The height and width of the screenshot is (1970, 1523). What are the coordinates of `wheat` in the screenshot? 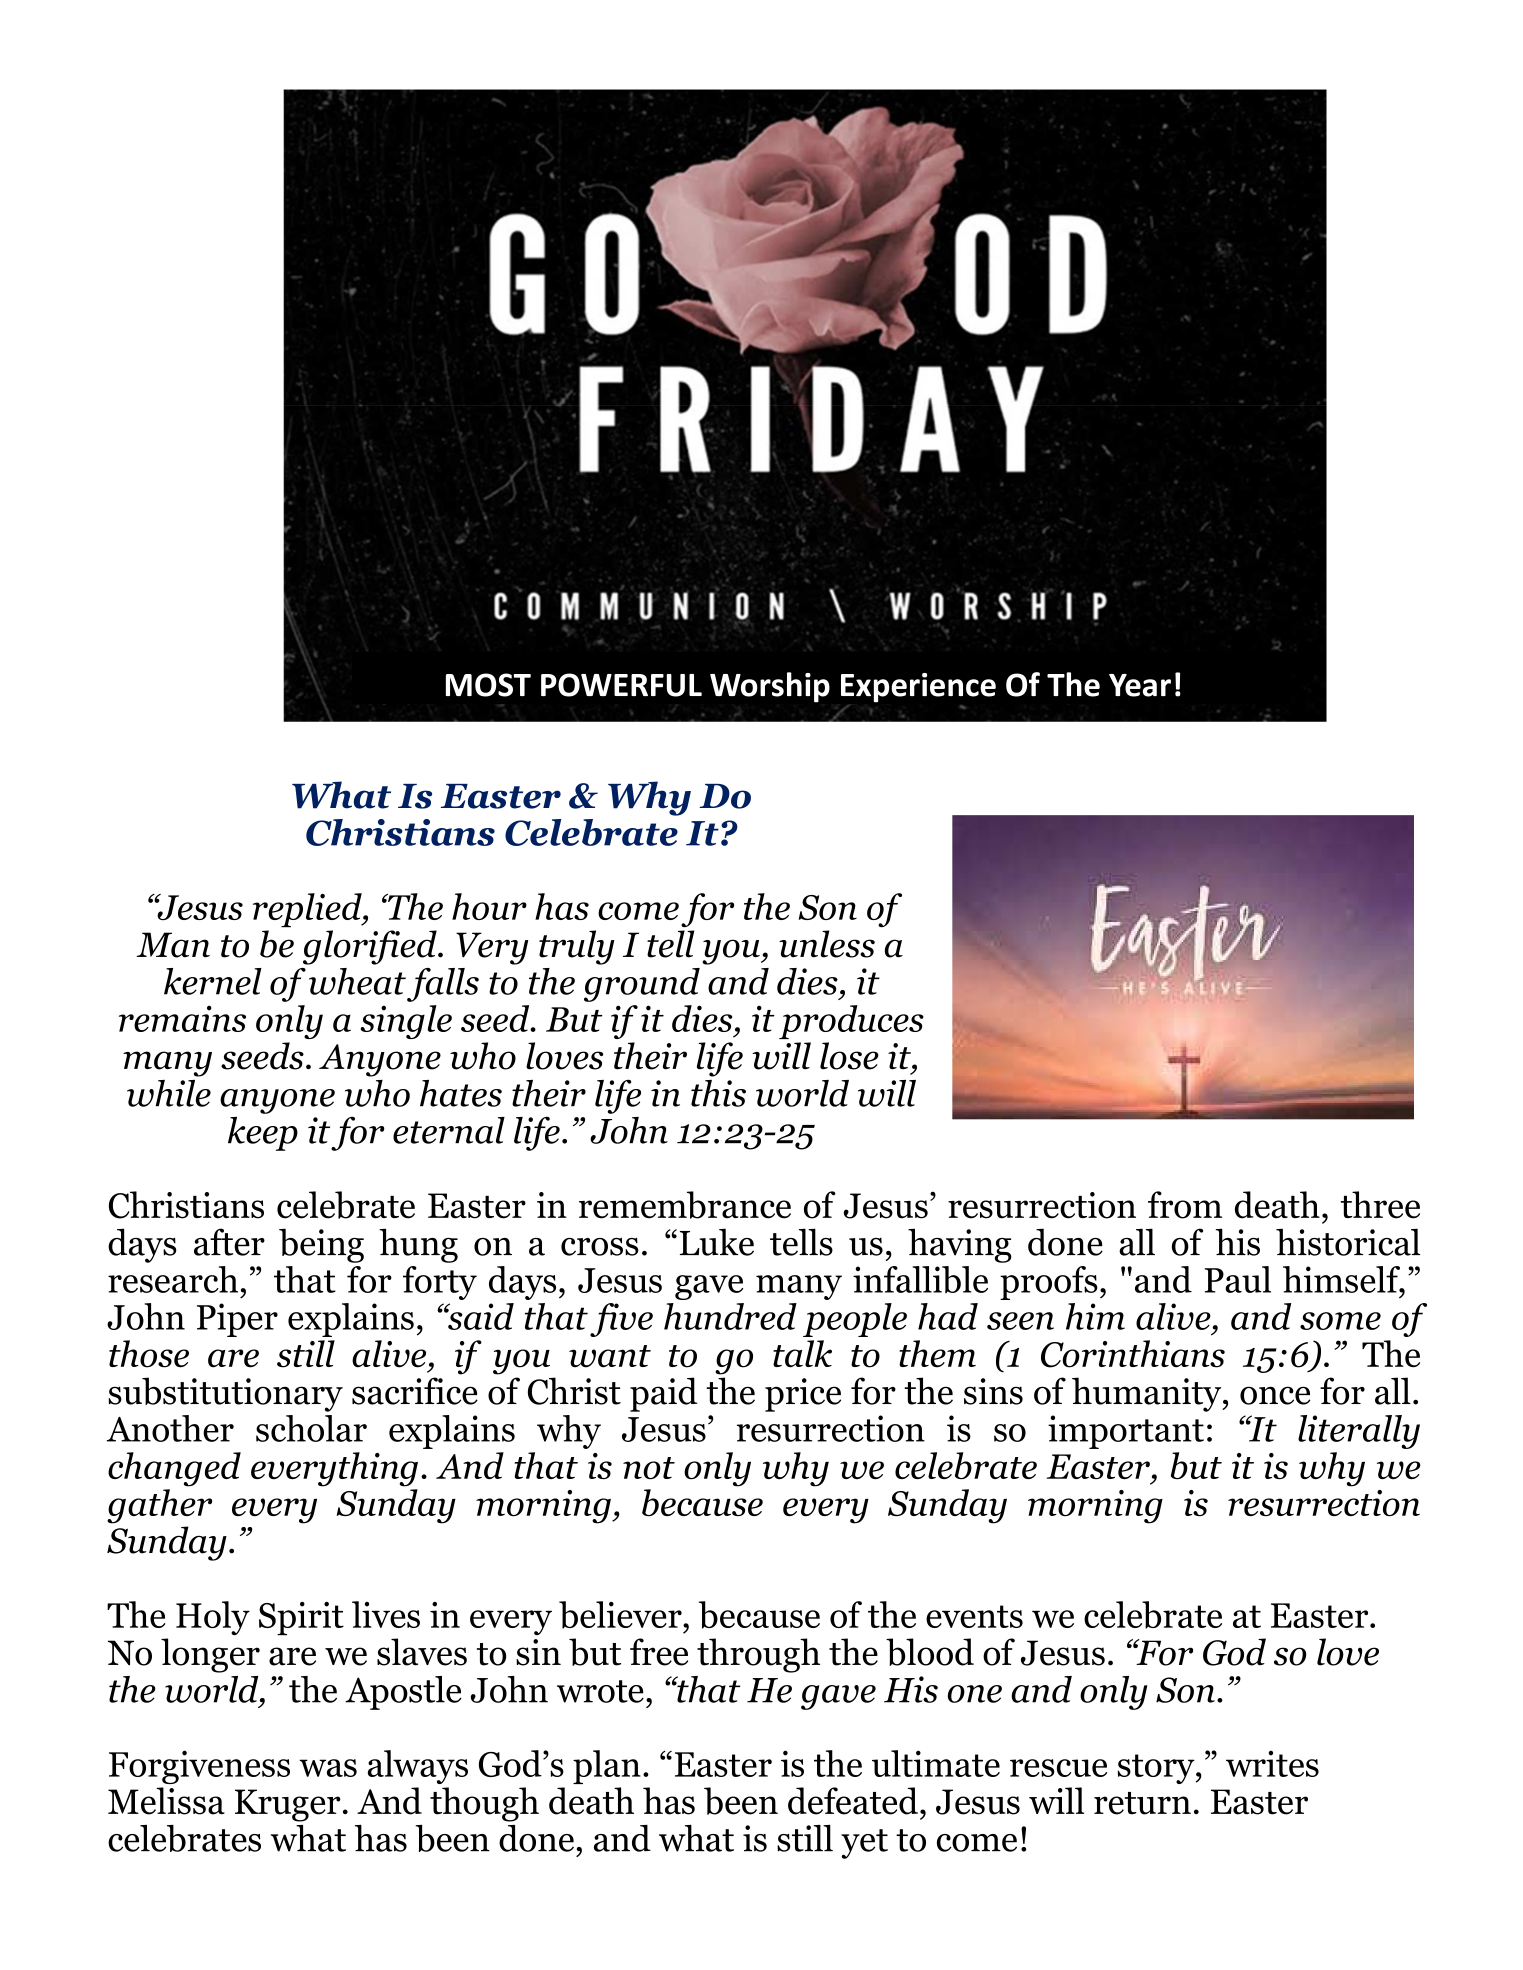 It's located at (357, 981).
